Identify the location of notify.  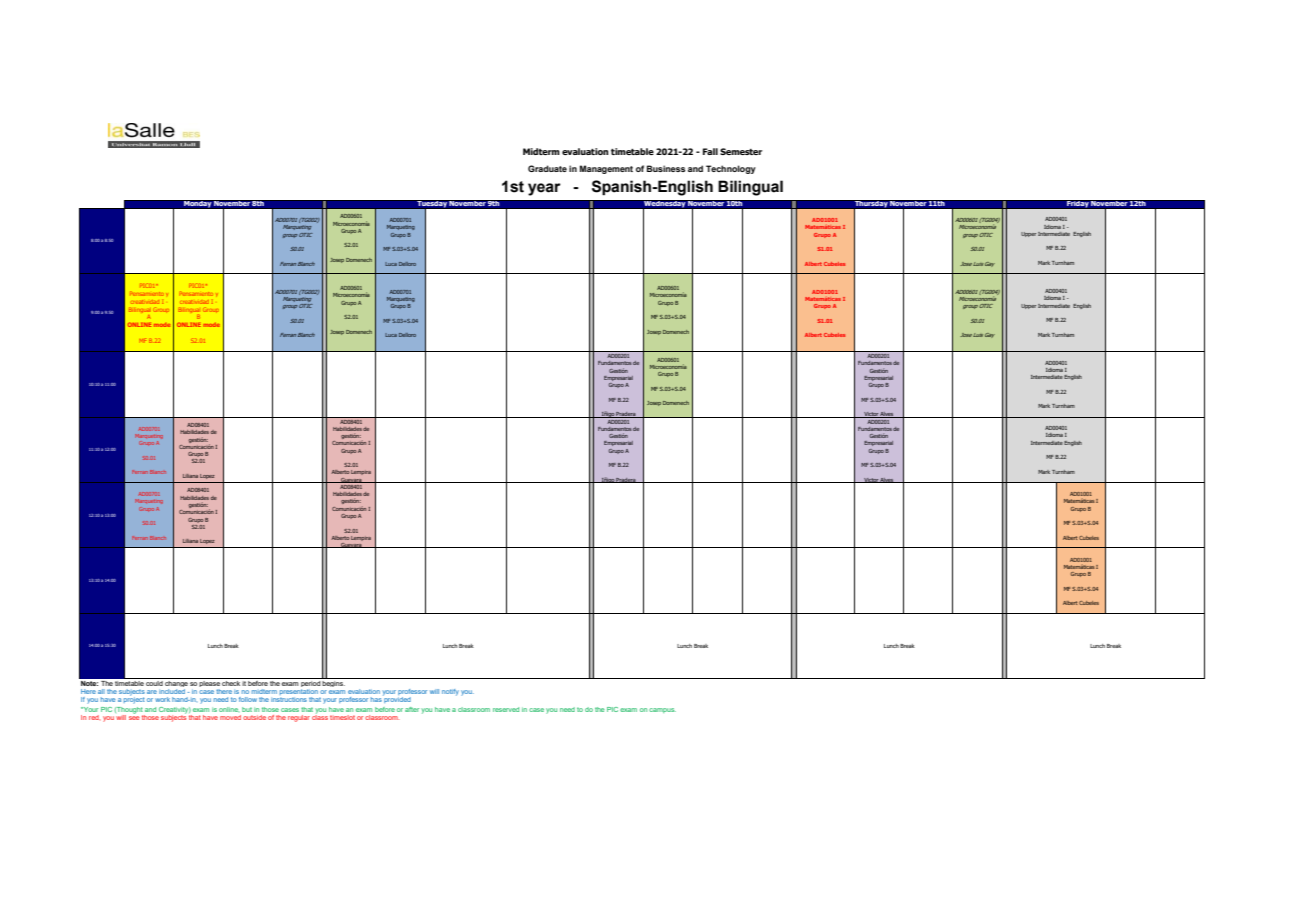
(450, 692).
